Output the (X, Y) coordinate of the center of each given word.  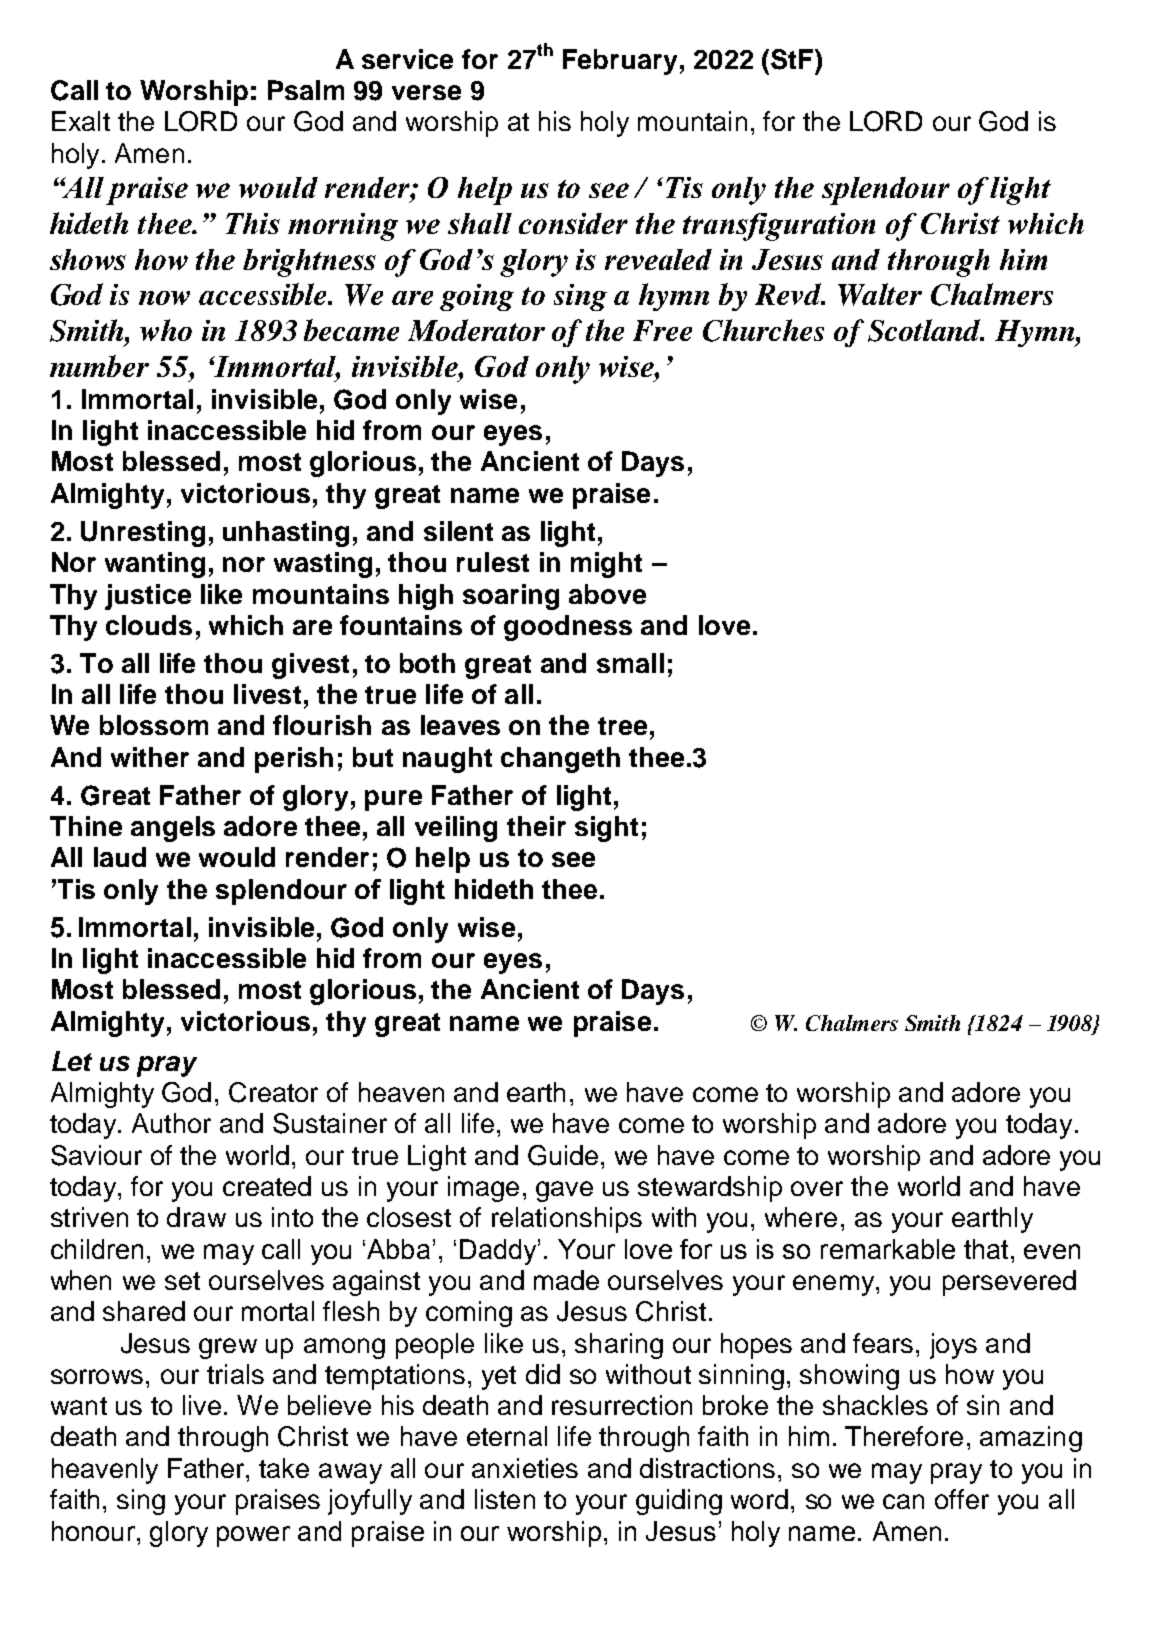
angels (173, 829)
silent (458, 531)
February (620, 62)
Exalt (81, 121)
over (817, 1188)
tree (622, 726)
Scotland (926, 330)
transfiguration (779, 227)
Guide (563, 1155)
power (253, 1536)
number (99, 366)
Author (171, 1123)
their (536, 826)
